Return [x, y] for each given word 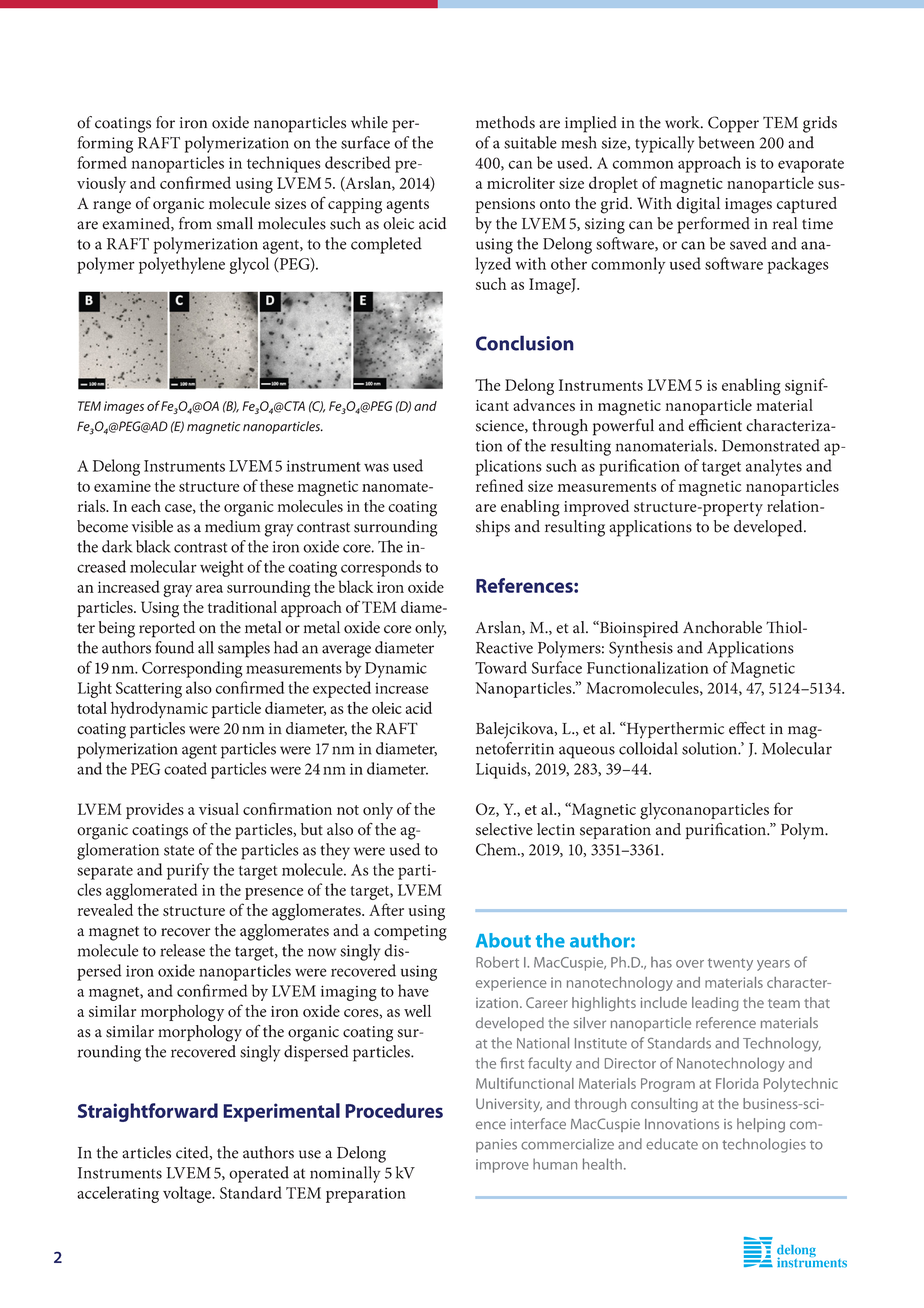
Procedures [394, 1110]
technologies [764, 1145]
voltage [188, 1194]
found [174, 647]
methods [505, 122]
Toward [501, 667]
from [195, 223]
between [726, 142]
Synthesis [641, 649]
